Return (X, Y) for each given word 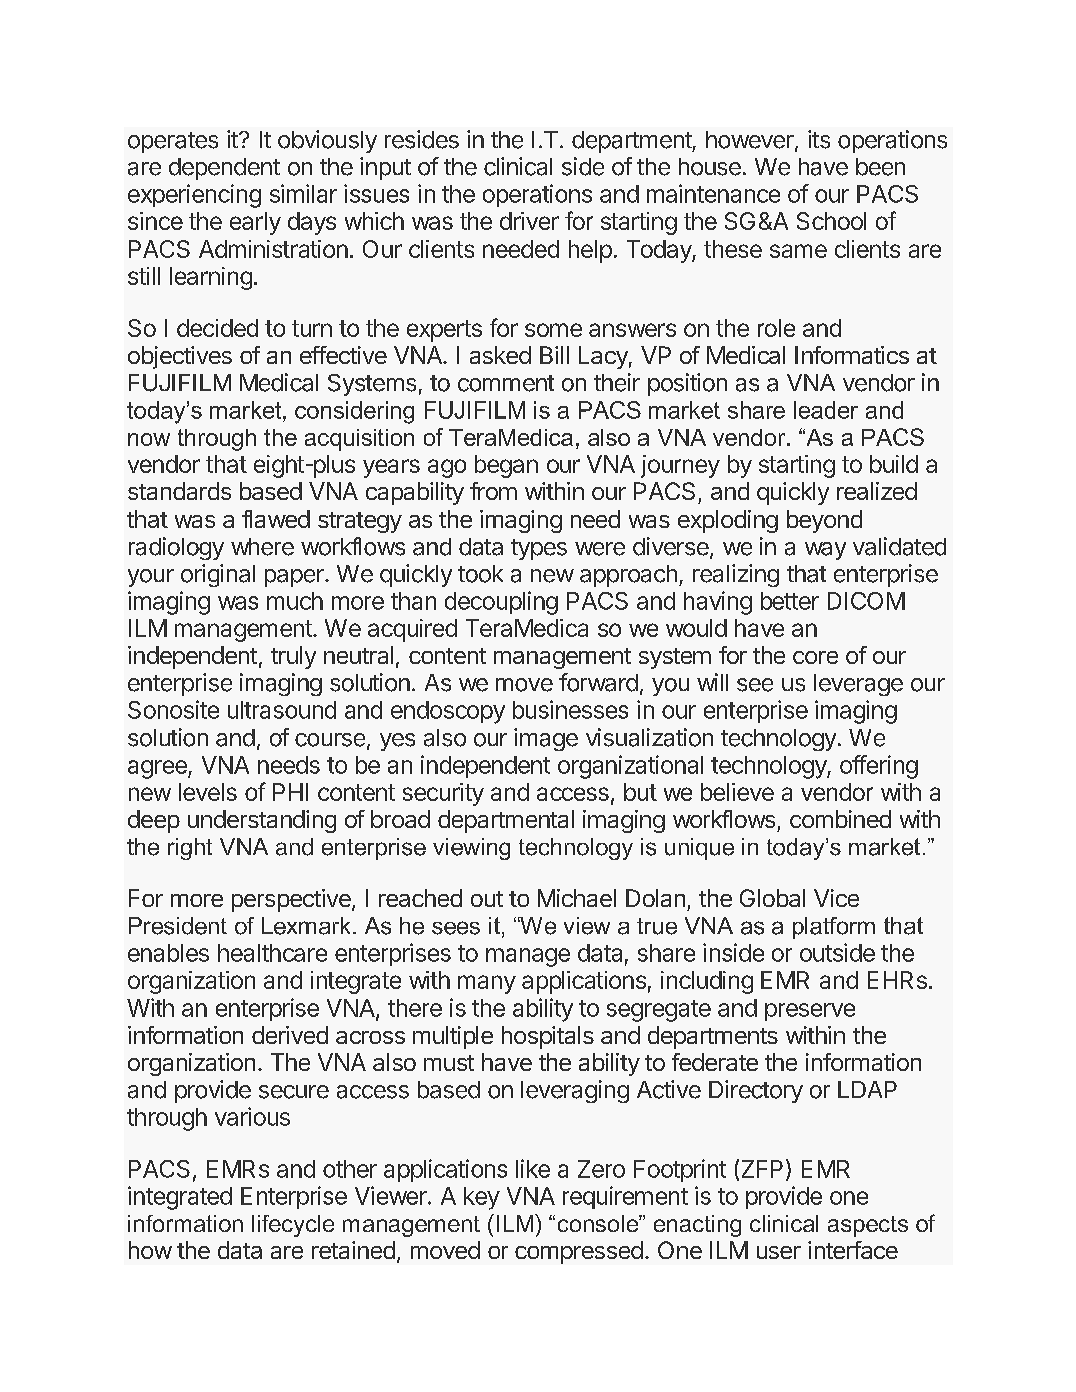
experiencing (194, 196)
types (539, 549)
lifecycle (293, 1226)
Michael (577, 898)
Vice (836, 898)
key (482, 1198)
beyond (824, 521)
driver (529, 221)
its (819, 139)
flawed (276, 519)
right (190, 849)
